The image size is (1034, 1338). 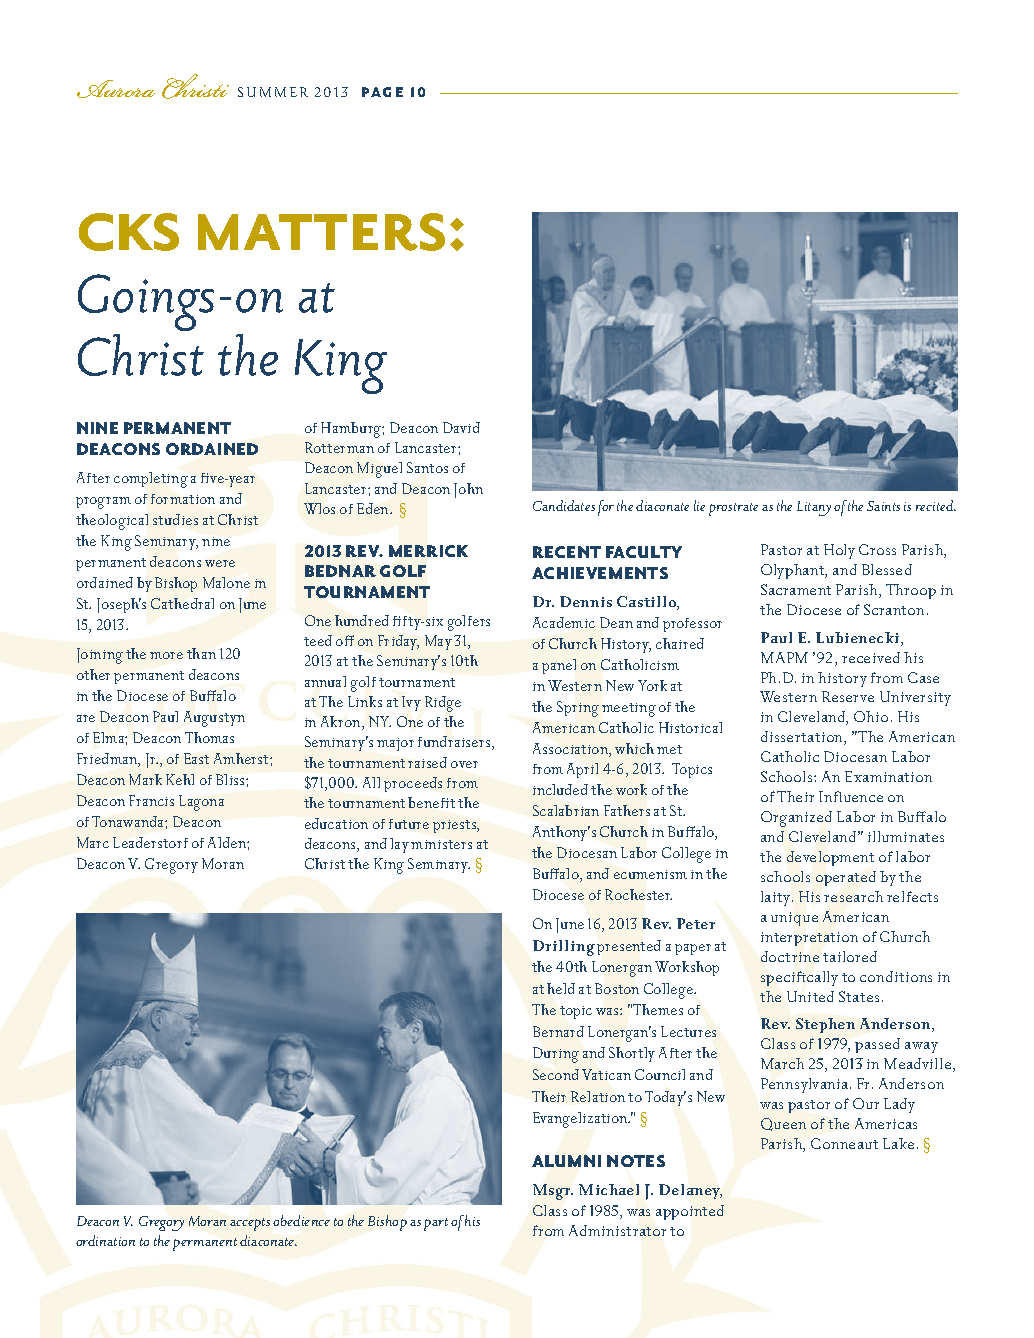 I want to click on Francis, so click(x=151, y=800).
